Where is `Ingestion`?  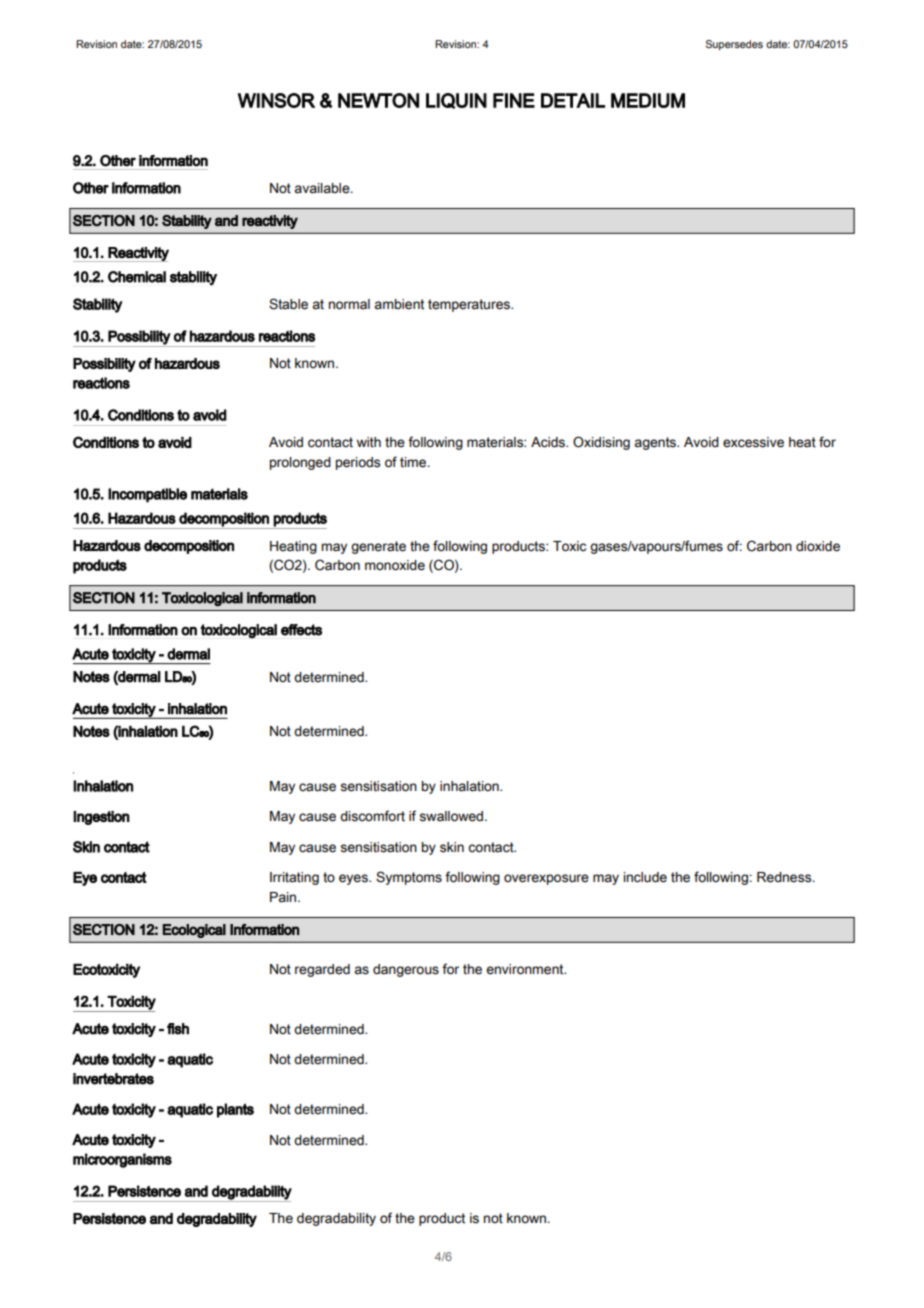 Ingestion is located at coordinates (101, 818).
